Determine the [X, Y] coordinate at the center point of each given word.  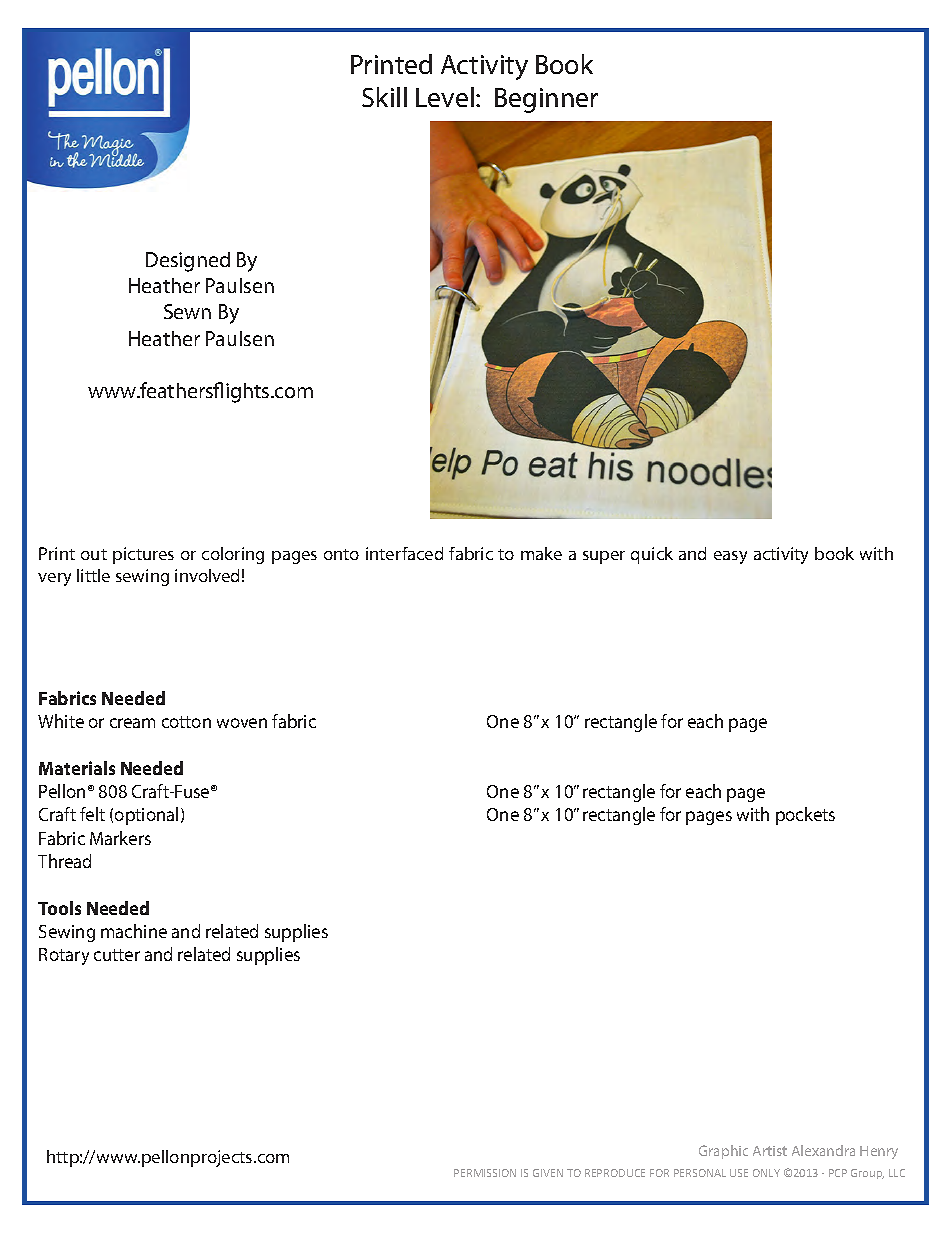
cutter [117, 955]
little [93, 575]
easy [730, 557]
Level [445, 97]
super [604, 557]
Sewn [187, 311]
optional [146, 816]
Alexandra [823, 1150]
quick [652, 555]
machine [134, 931]
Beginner [546, 100]
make [541, 553]
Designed [188, 262]
